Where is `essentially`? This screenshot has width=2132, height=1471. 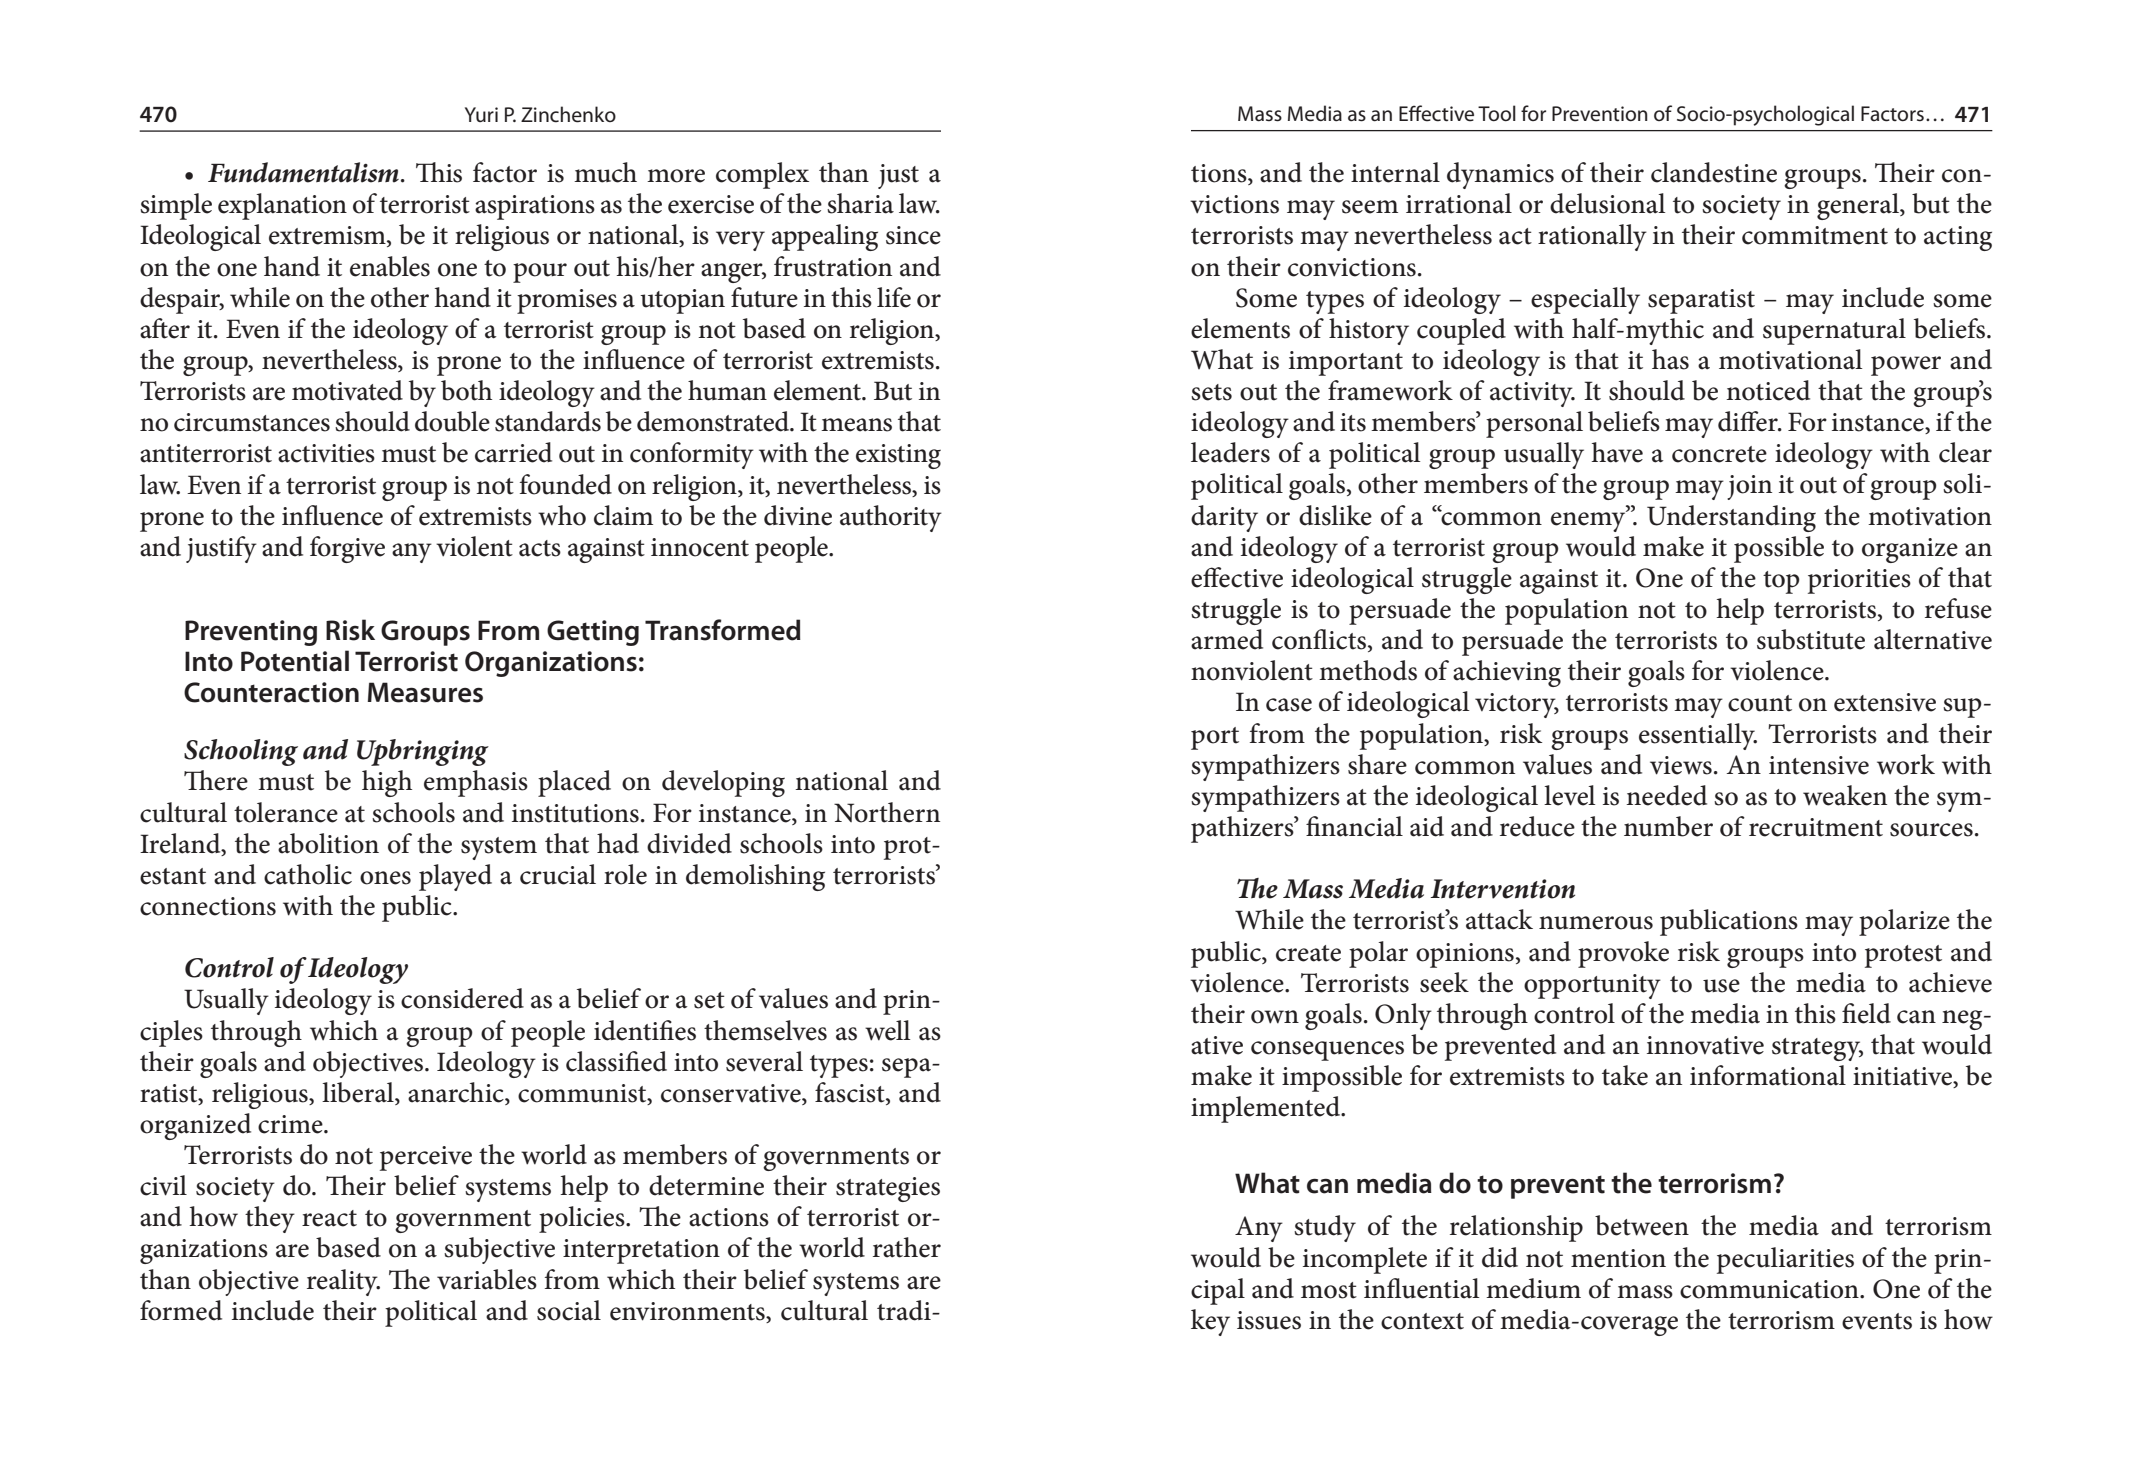
essentially is located at coordinates (1698, 736).
